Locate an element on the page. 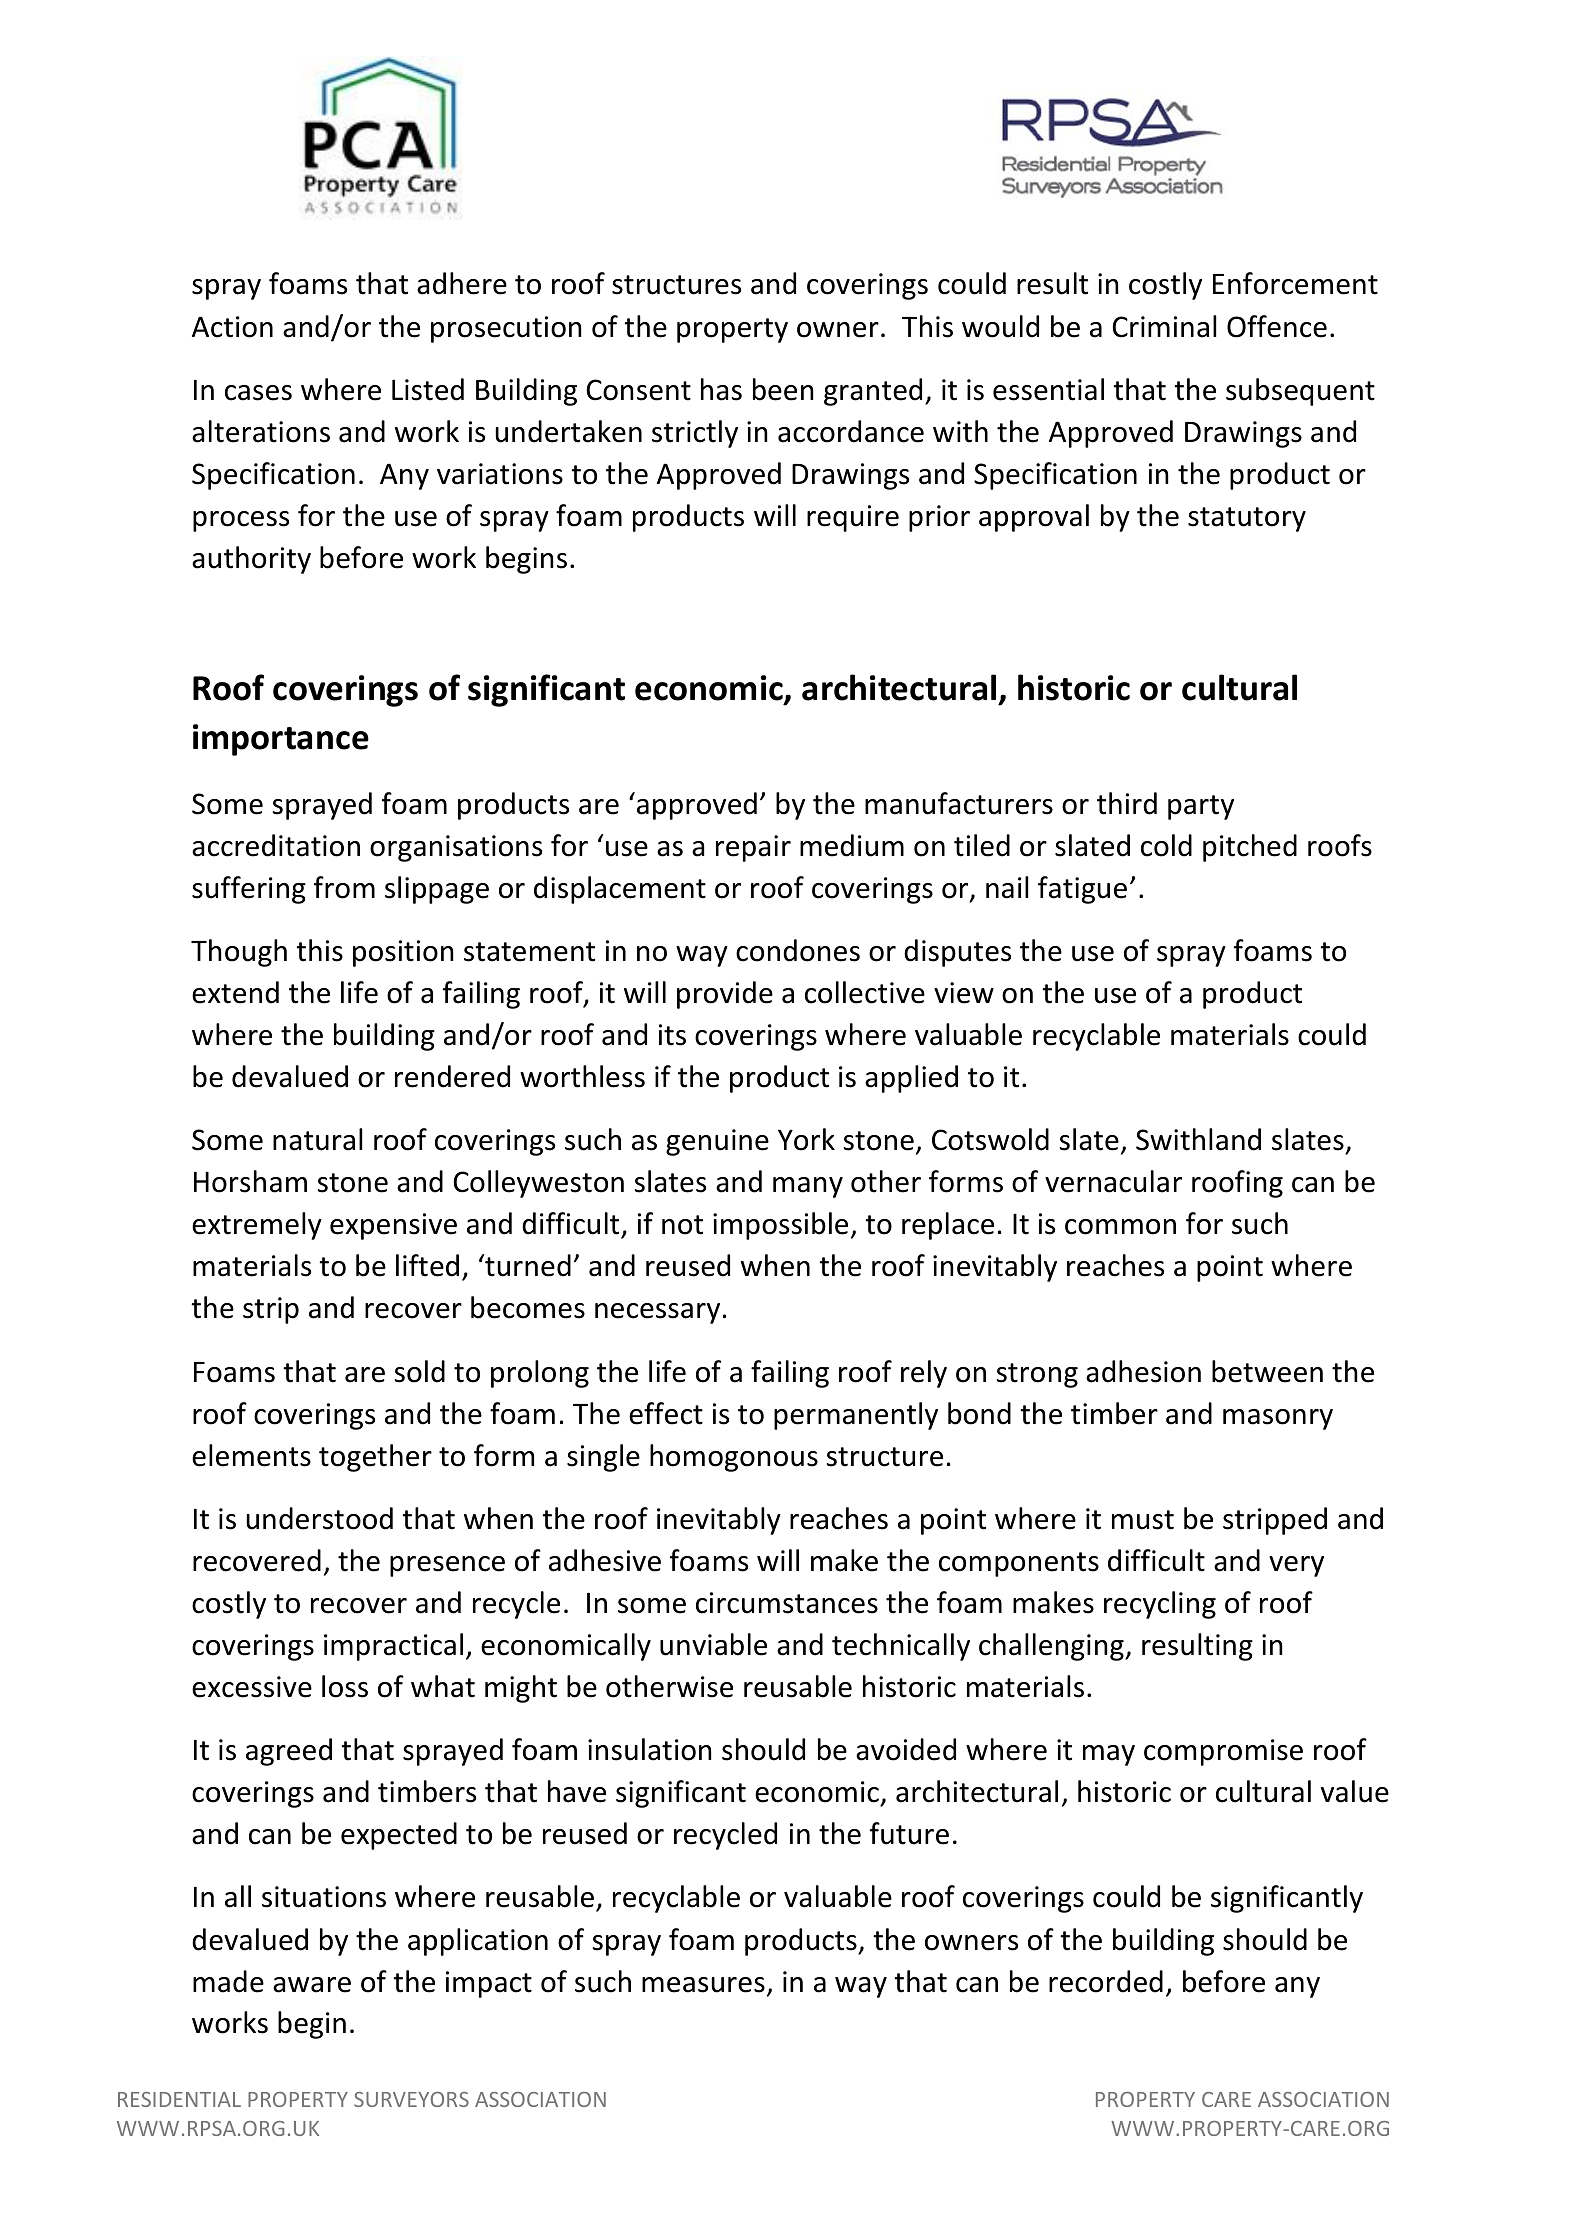  Criminal is located at coordinates (1164, 326).
